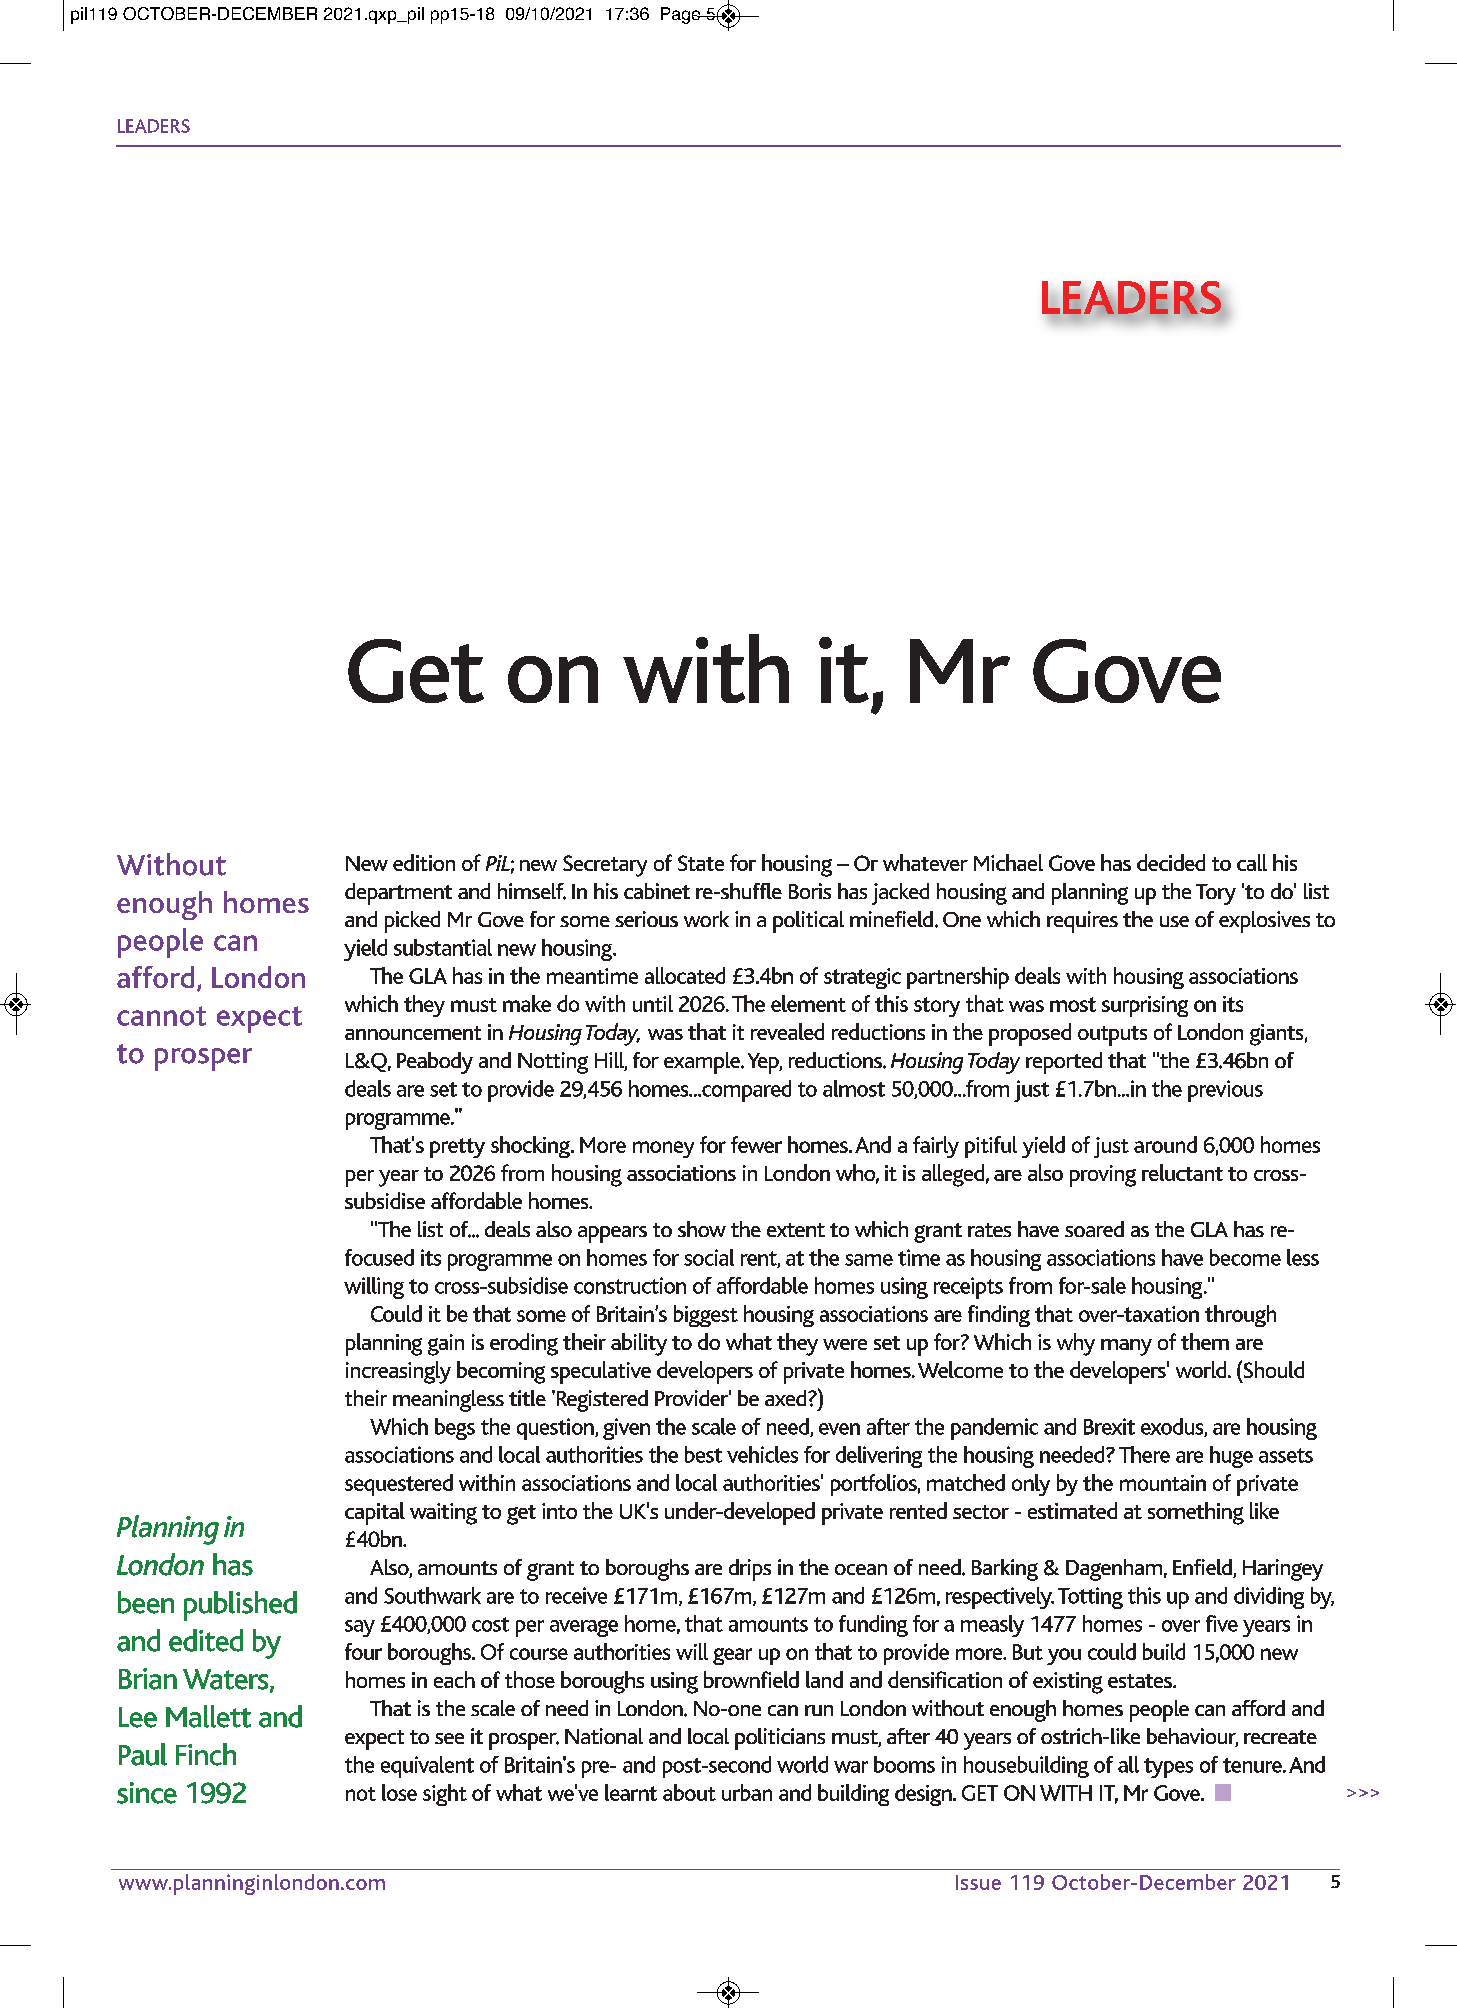  I want to click on Boris, so click(810, 891).
